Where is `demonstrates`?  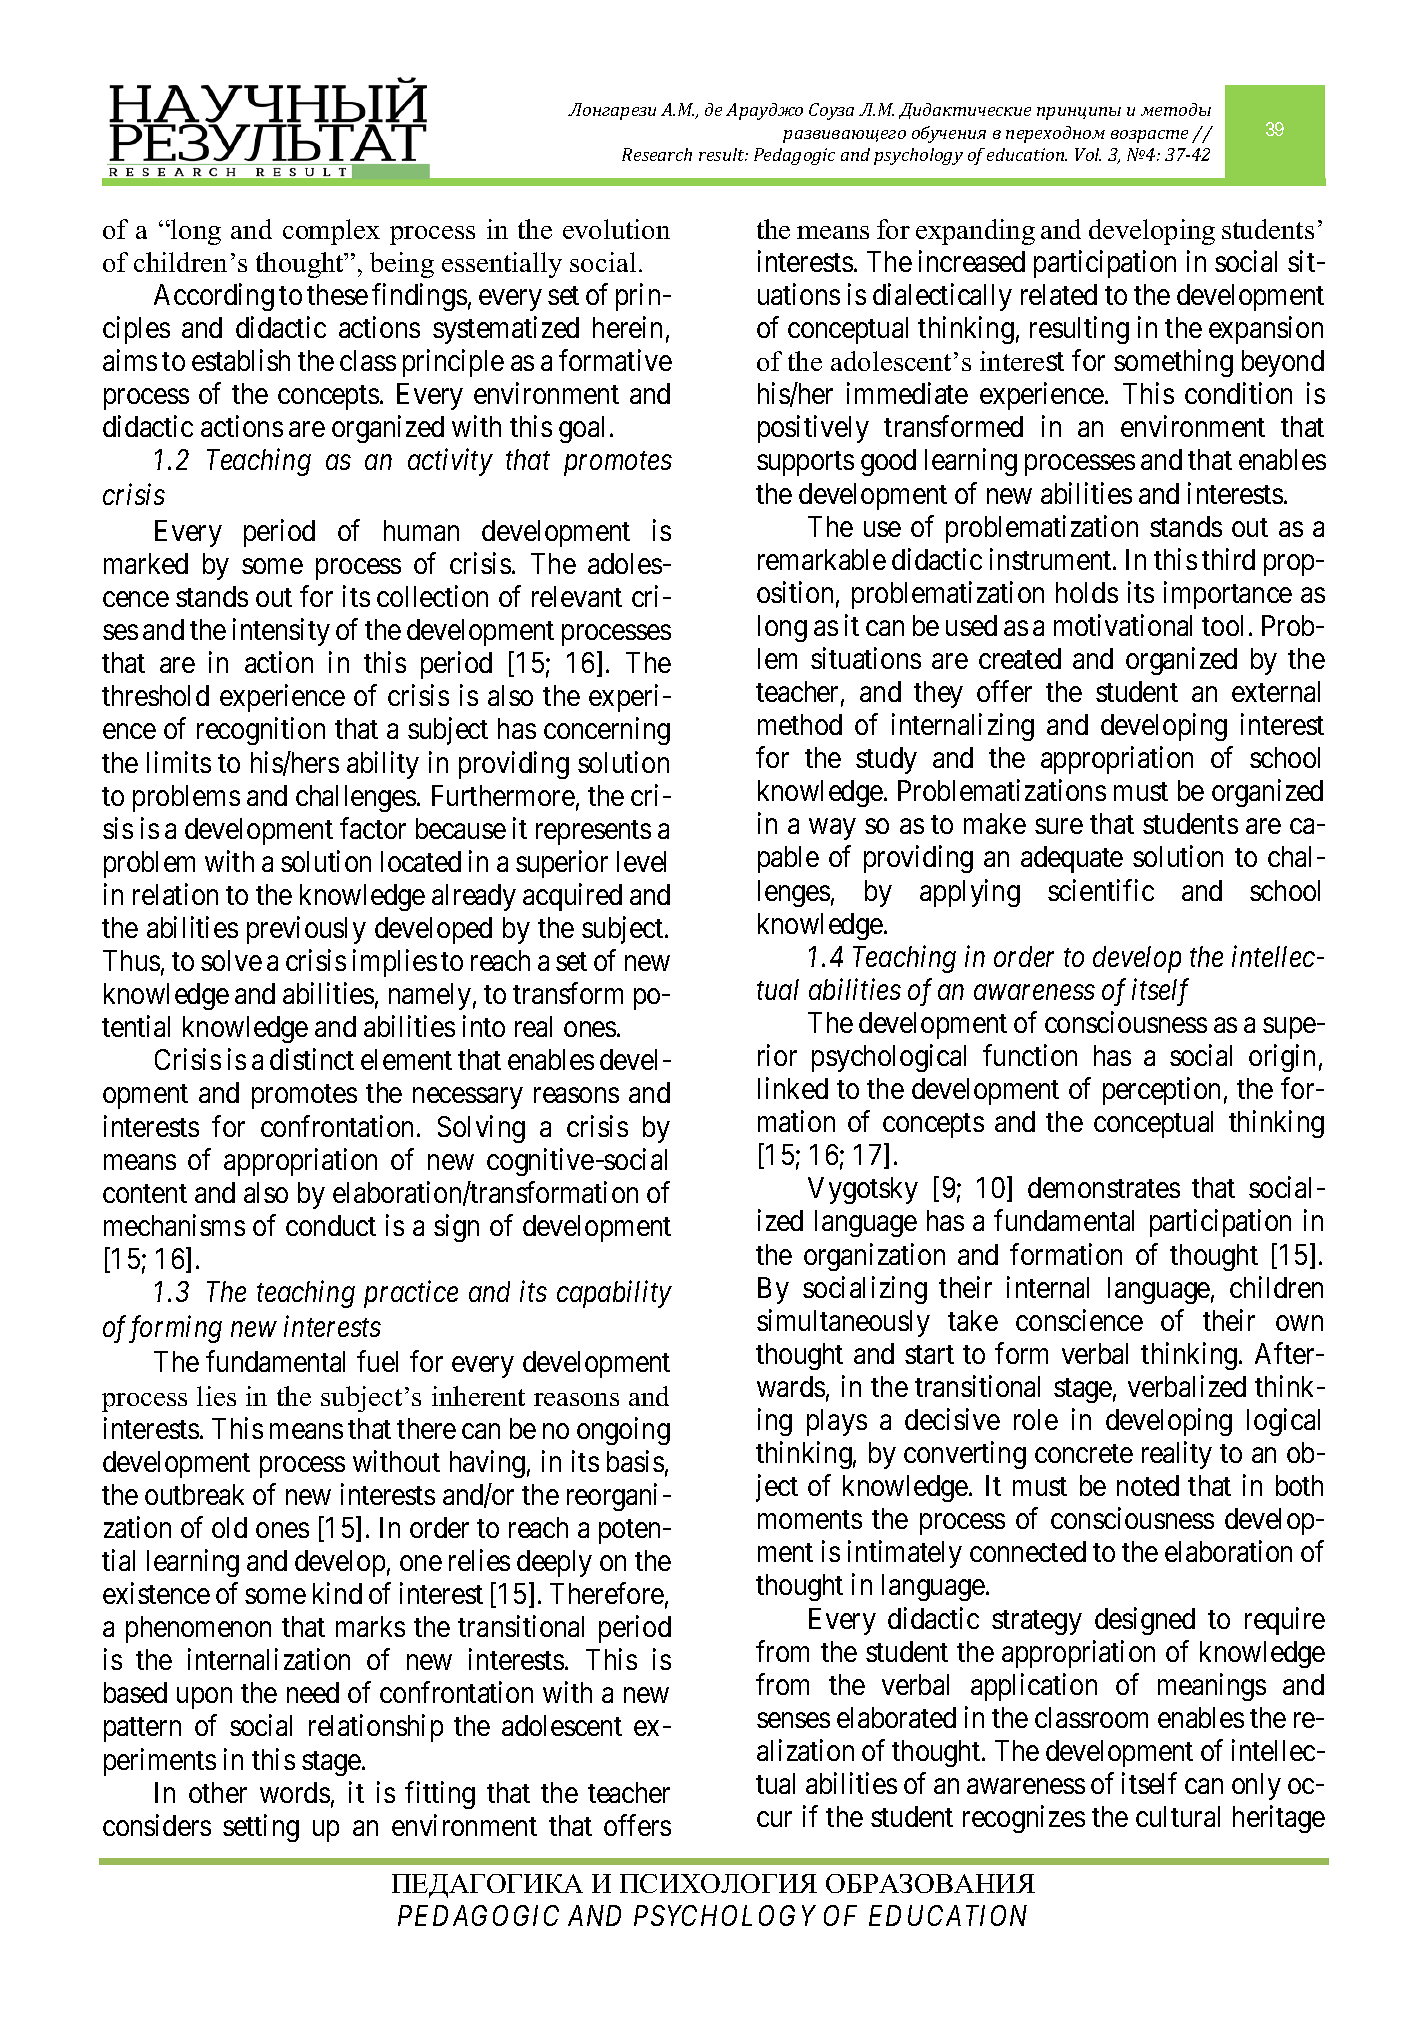 demonstrates is located at coordinates (1104, 1187).
